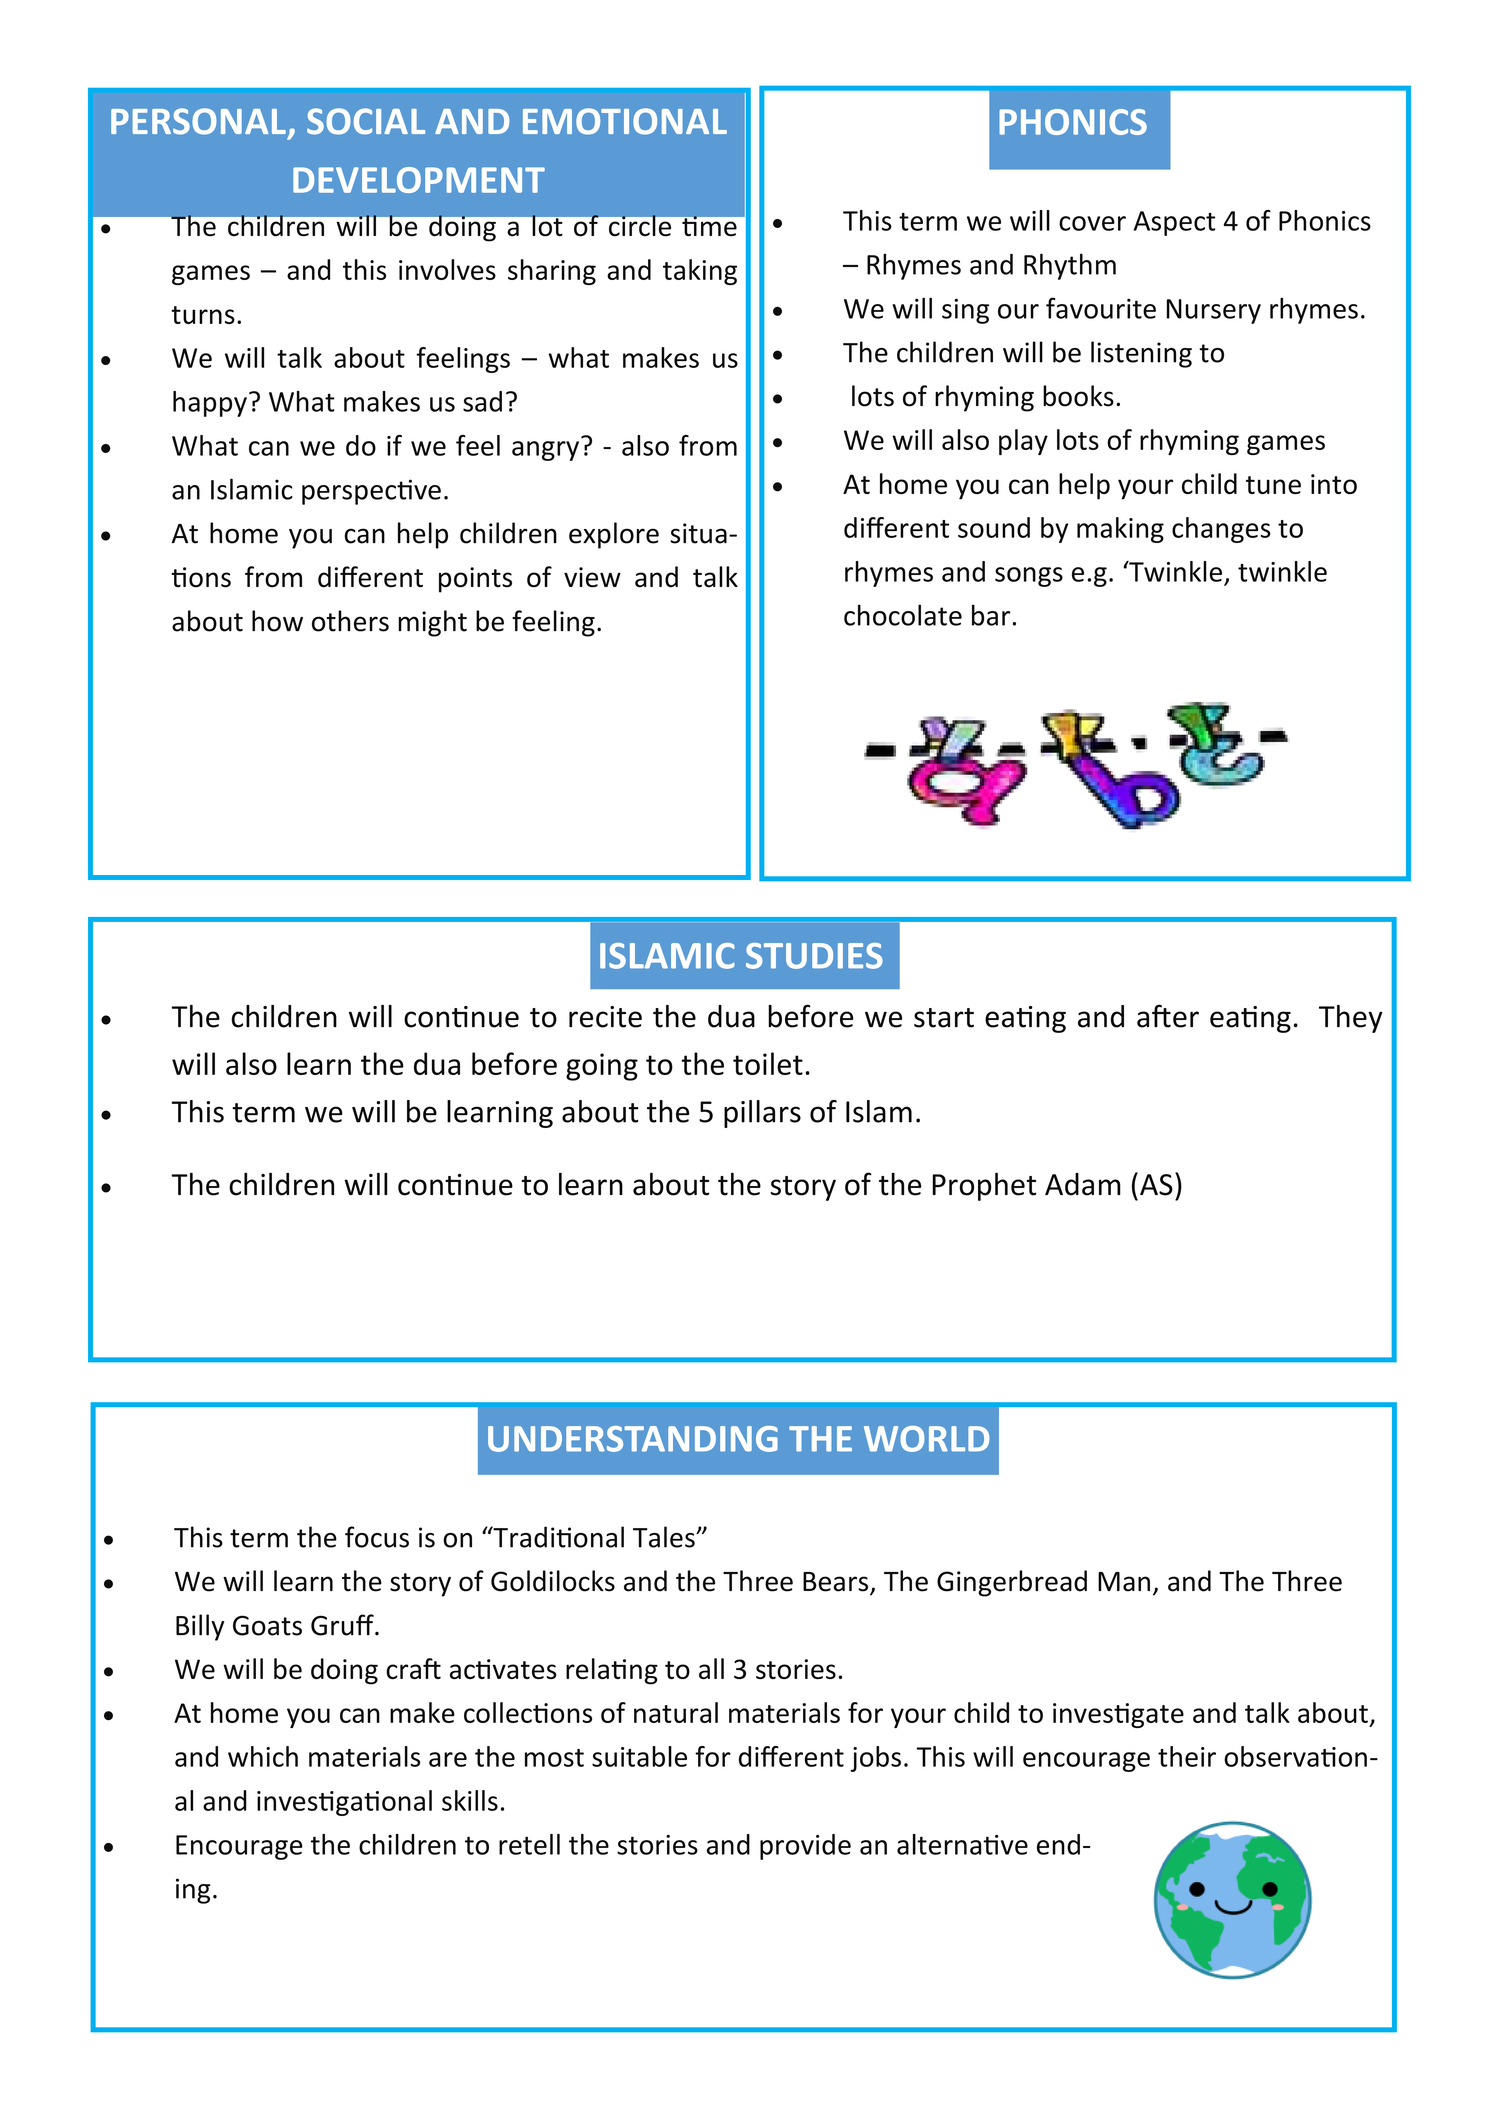  I want to click on Aspect, so click(1174, 223).
